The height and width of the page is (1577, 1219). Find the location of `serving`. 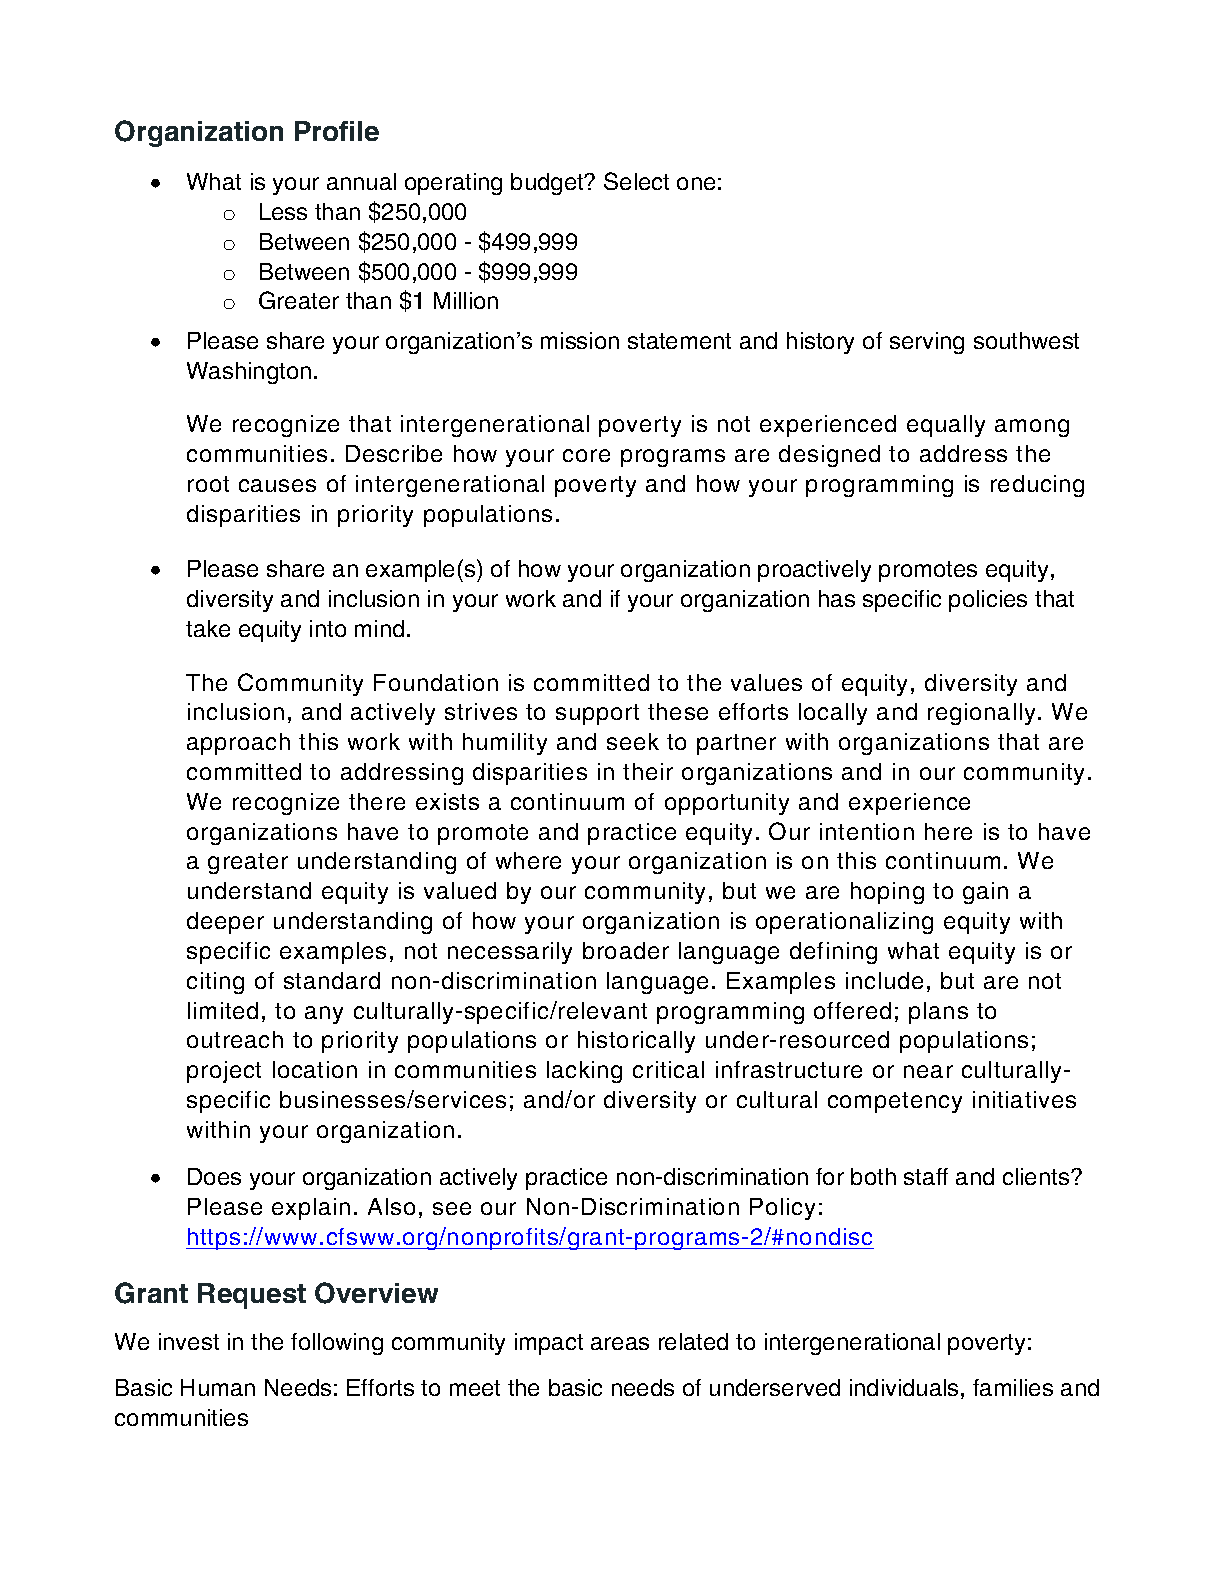

serving is located at coordinates (927, 343).
